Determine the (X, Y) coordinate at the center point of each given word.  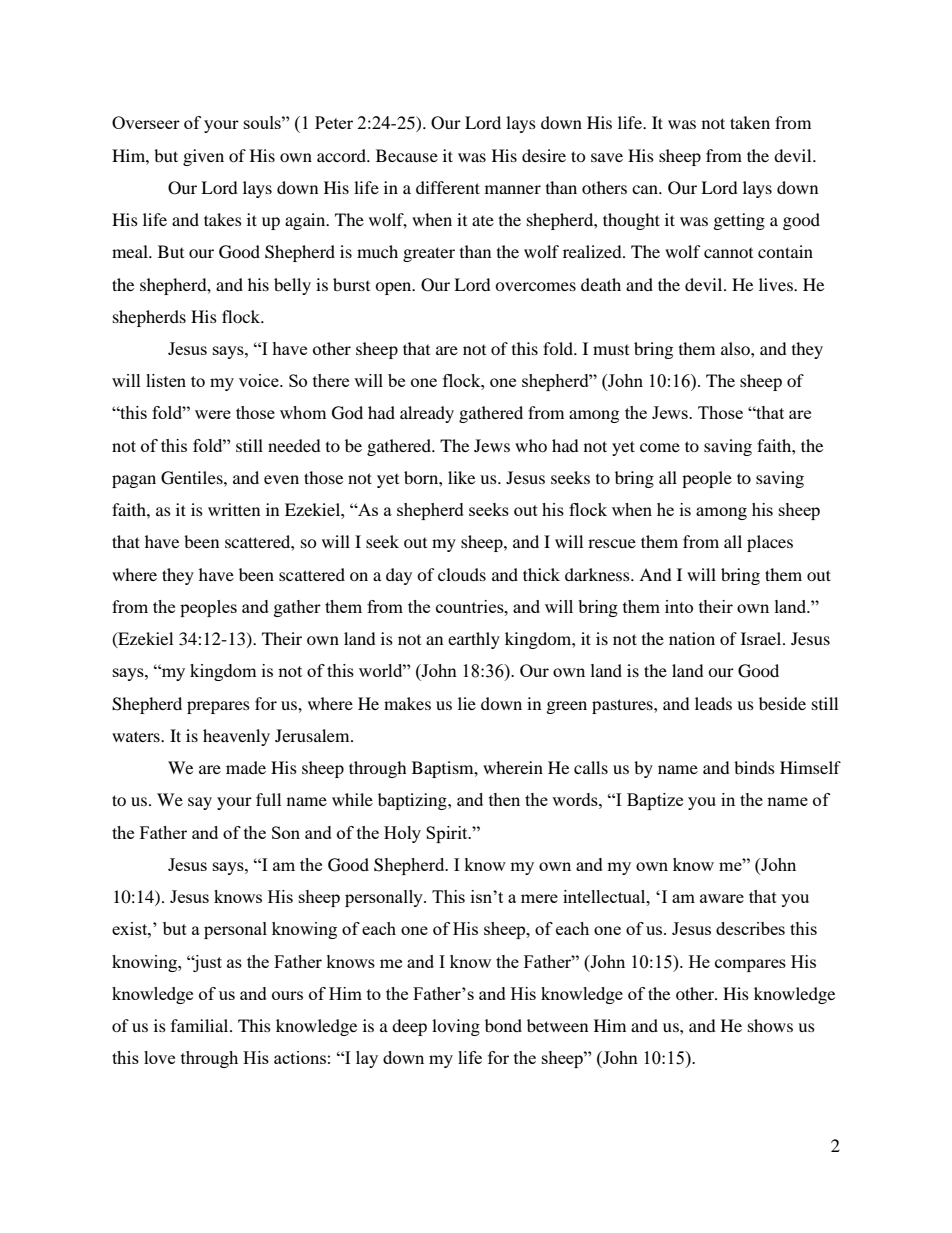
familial (201, 1025)
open (394, 288)
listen (166, 380)
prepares (218, 707)
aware (722, 898)
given (203, 157)
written (234, 509)
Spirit (448, 834)
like (461, 477)
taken (750, 122)
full (268, 799)
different (448, 187)
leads (713, 703)
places (770, 543)
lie (467, 703)
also (736, 348)
